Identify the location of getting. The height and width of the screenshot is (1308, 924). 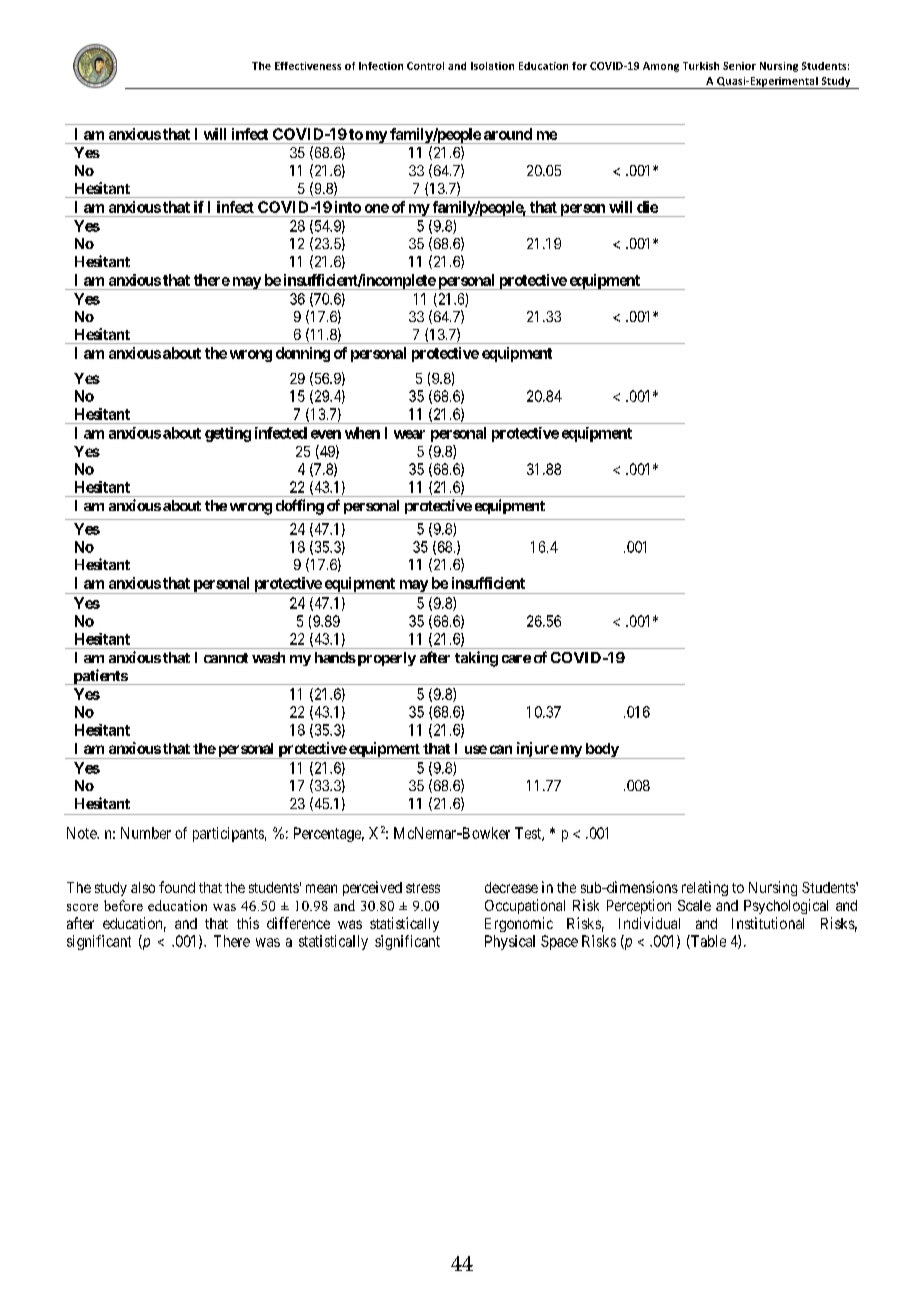
(228, 434).
